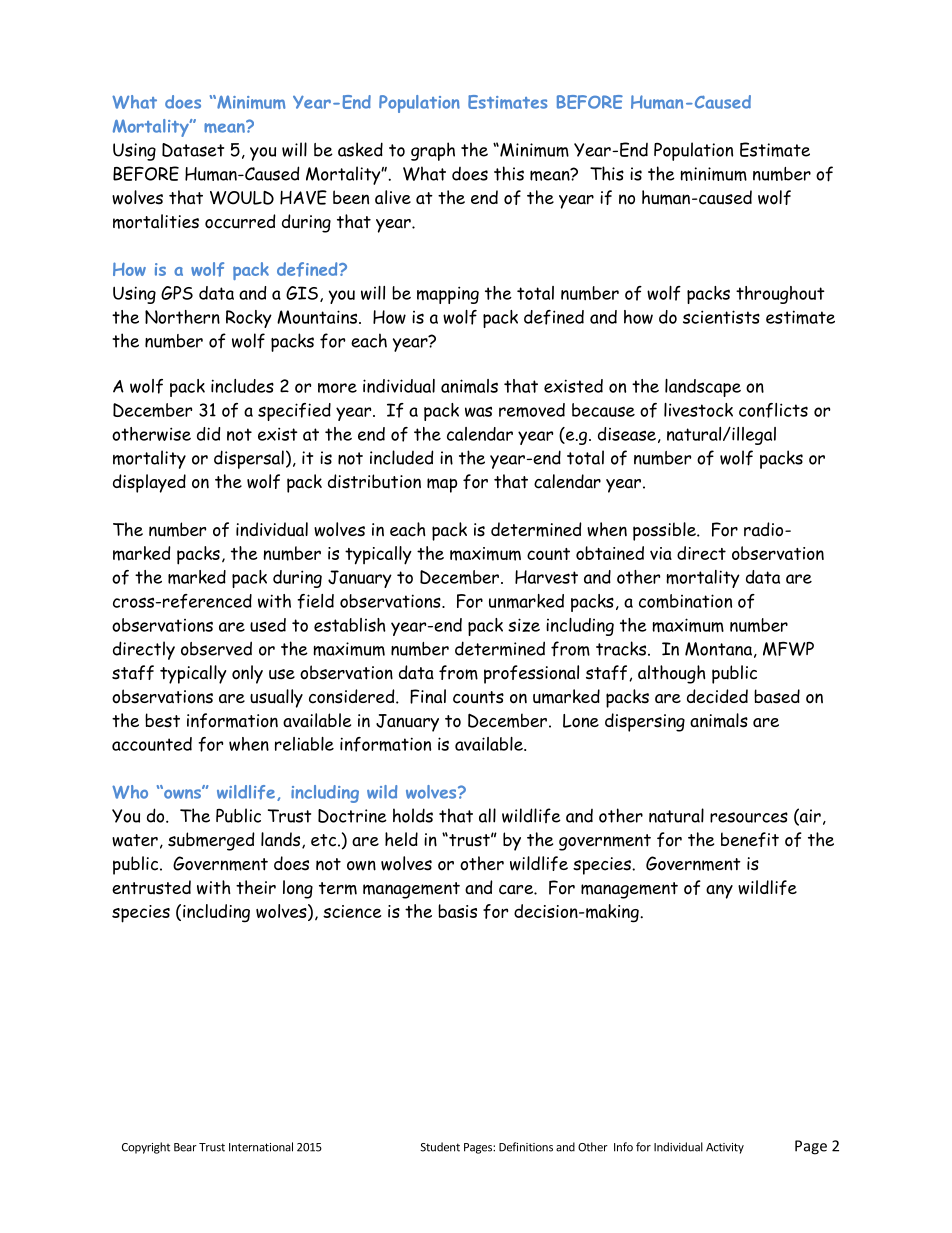  What do you see at coordinates (440, 1147) in the page?
I see `Student` at bounding box center [440, 1147].
